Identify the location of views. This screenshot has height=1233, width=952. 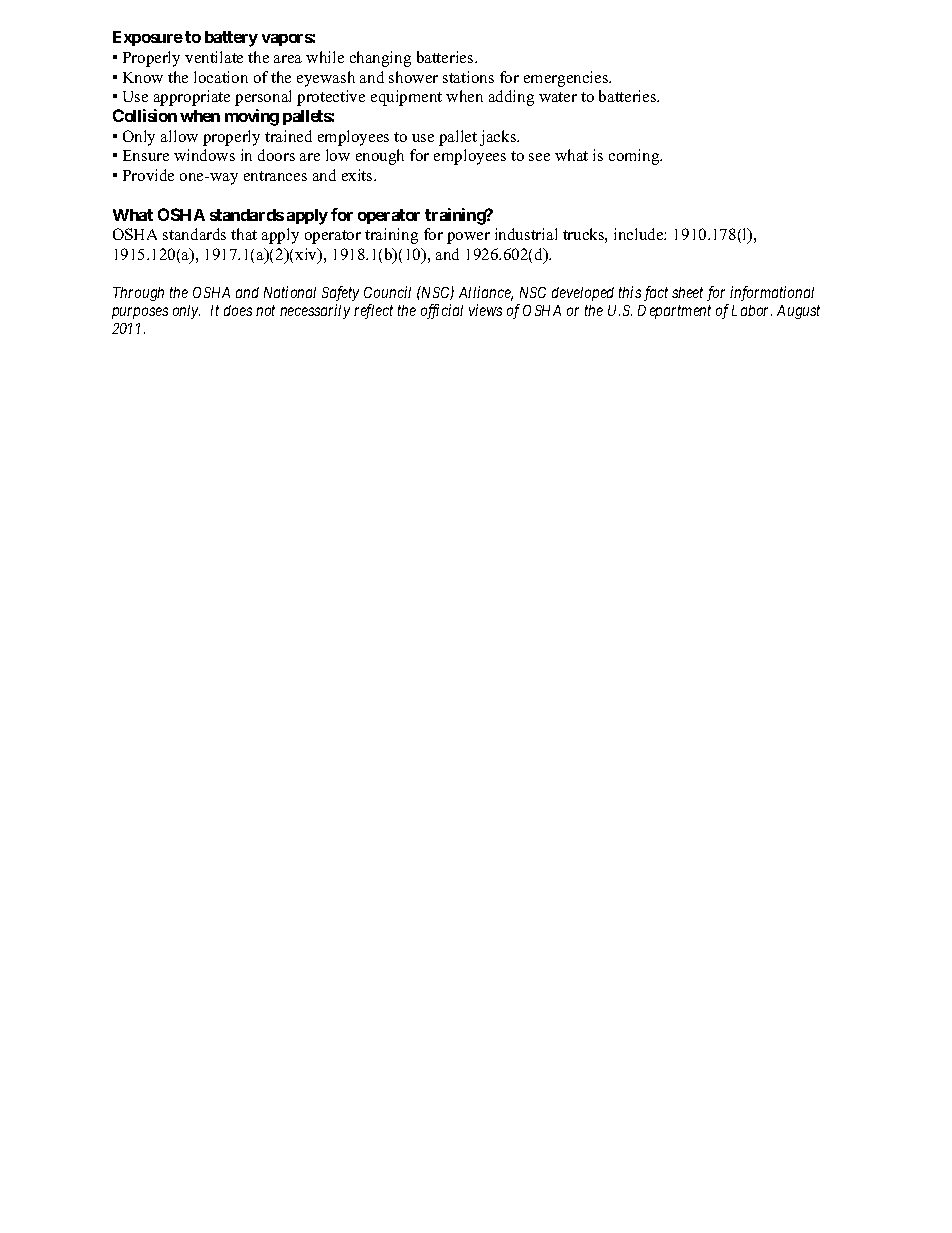
(485, 310).
